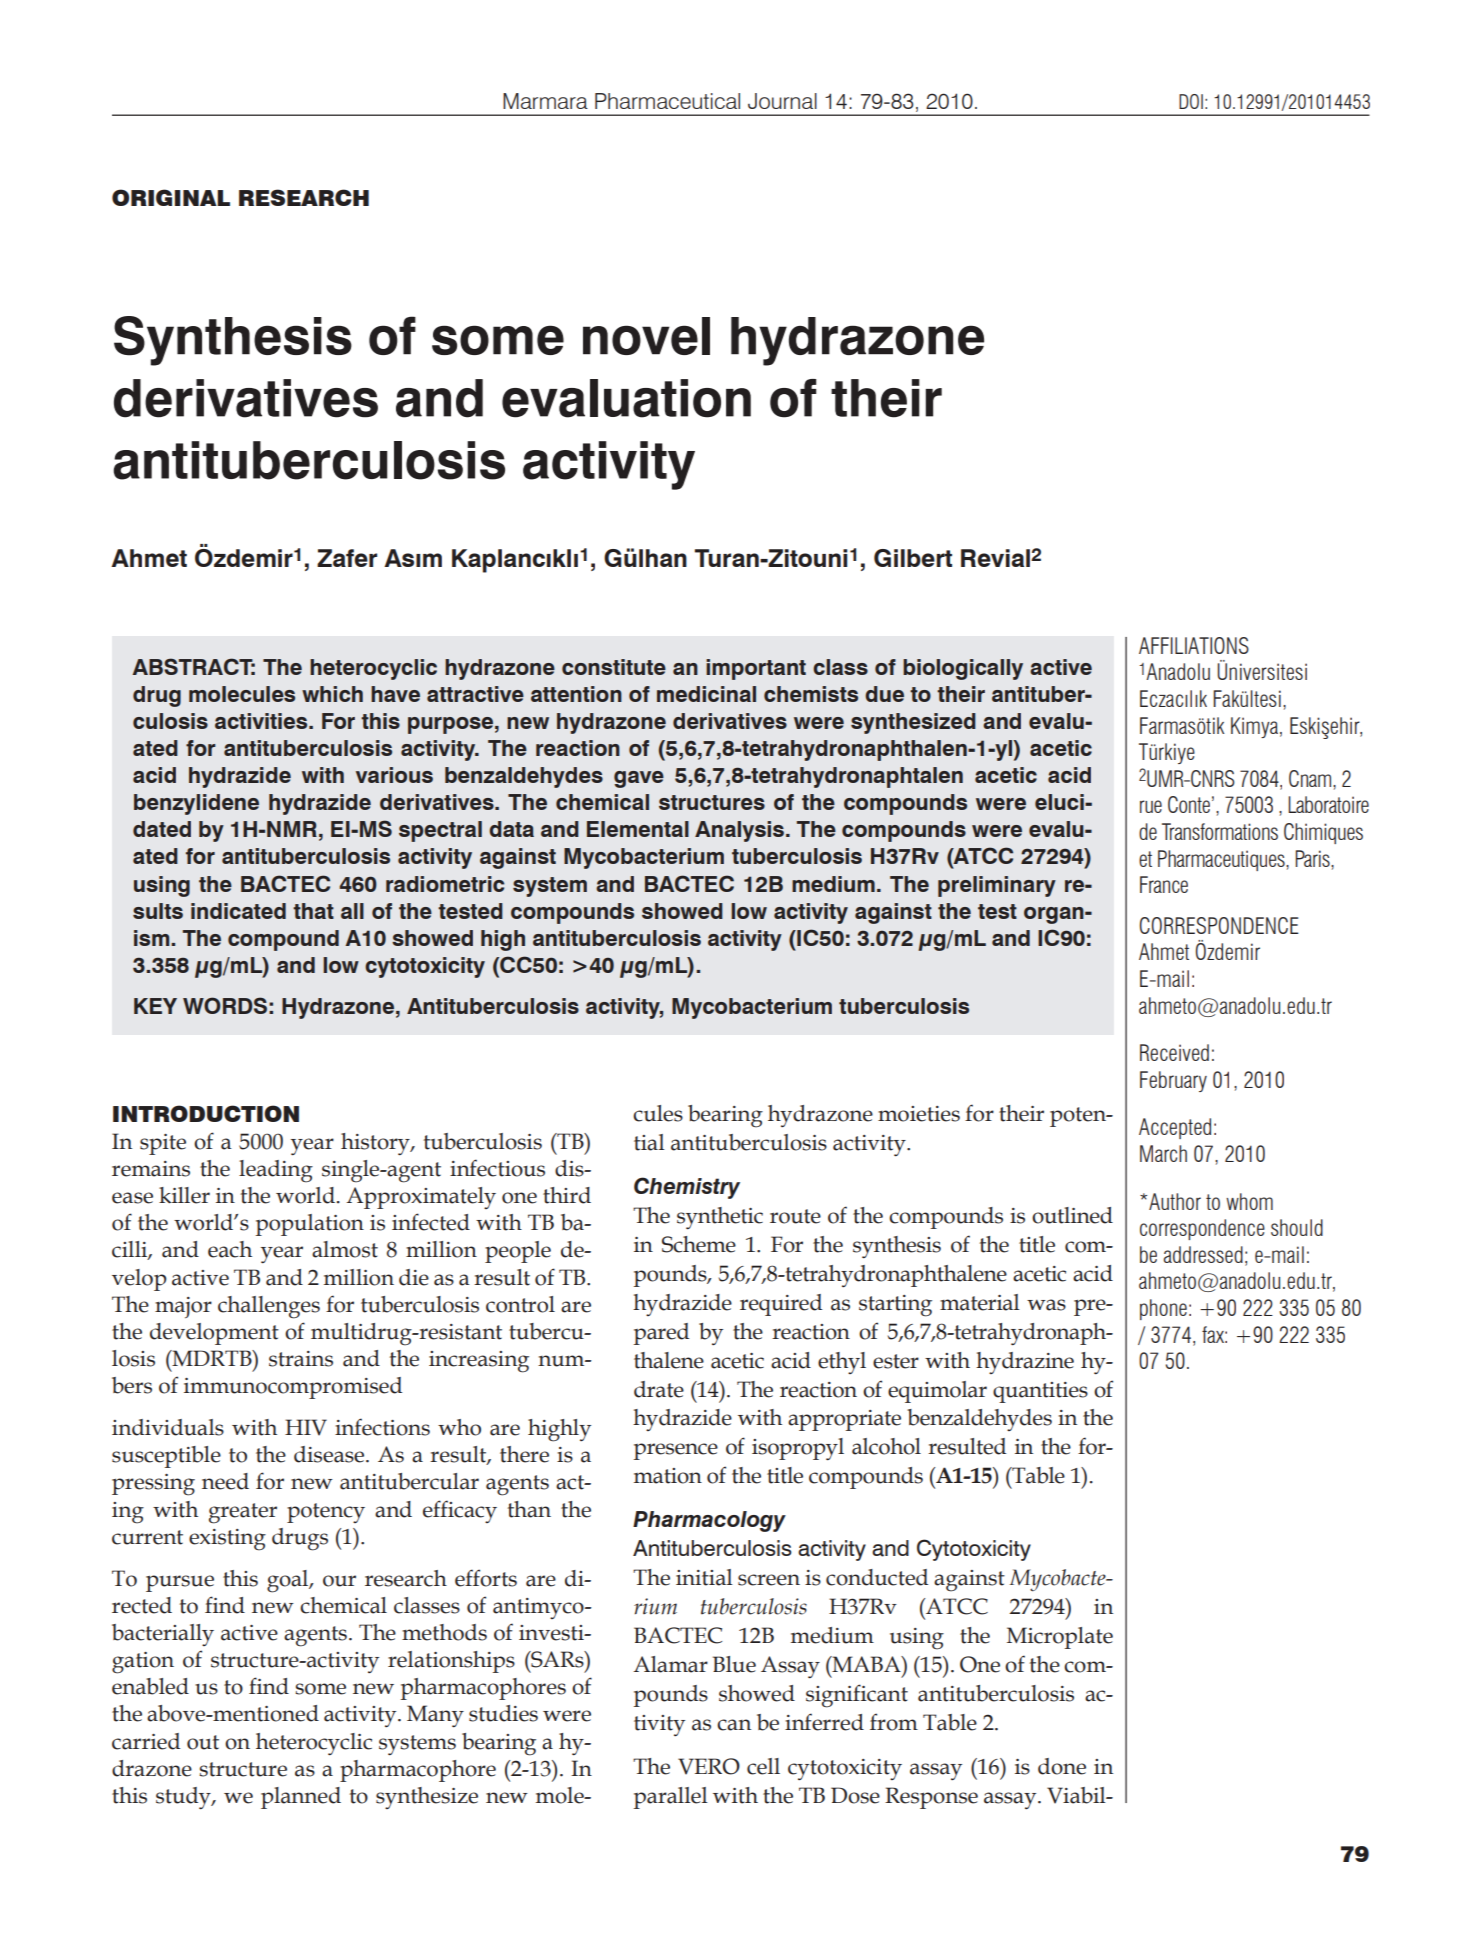 Image resolution: width=1467 pixels, height=1956 pixels. What do you see at coordinates (306, 1427) in the screenshot?
I see `HIV` at bounding box center [306, 1427].
